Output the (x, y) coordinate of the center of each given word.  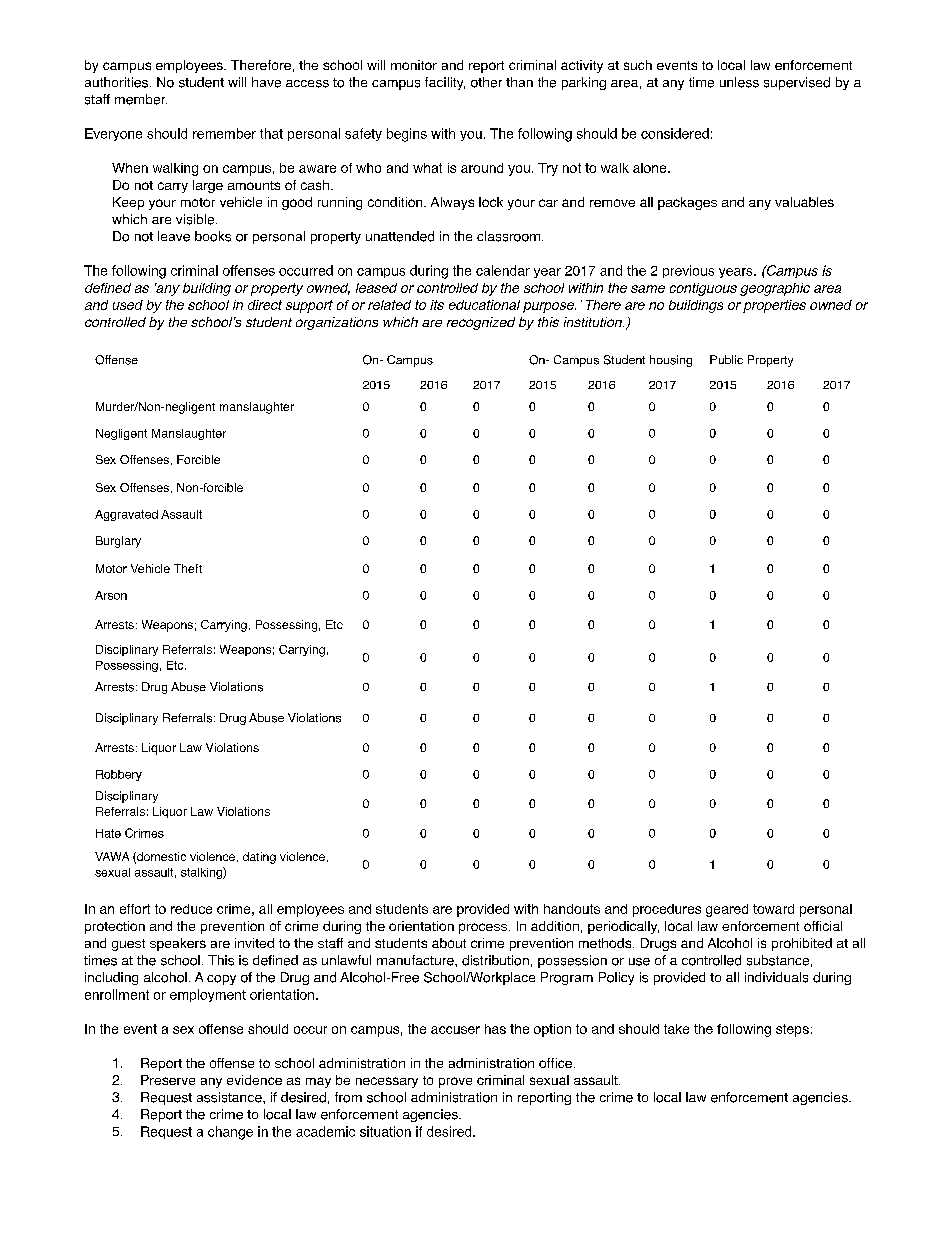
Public (726, 359)
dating (259, 858)
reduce (191, 909)
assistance (230, 1097)
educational (484, 305)
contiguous (703, 289)
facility (445, 83)
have (266, 82)
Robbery (119, 775)
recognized (481, 323)
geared (727, 910)
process (483, 928)
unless (739, 82)
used (128, 305)
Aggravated (126, 515)
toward (773, 909)
